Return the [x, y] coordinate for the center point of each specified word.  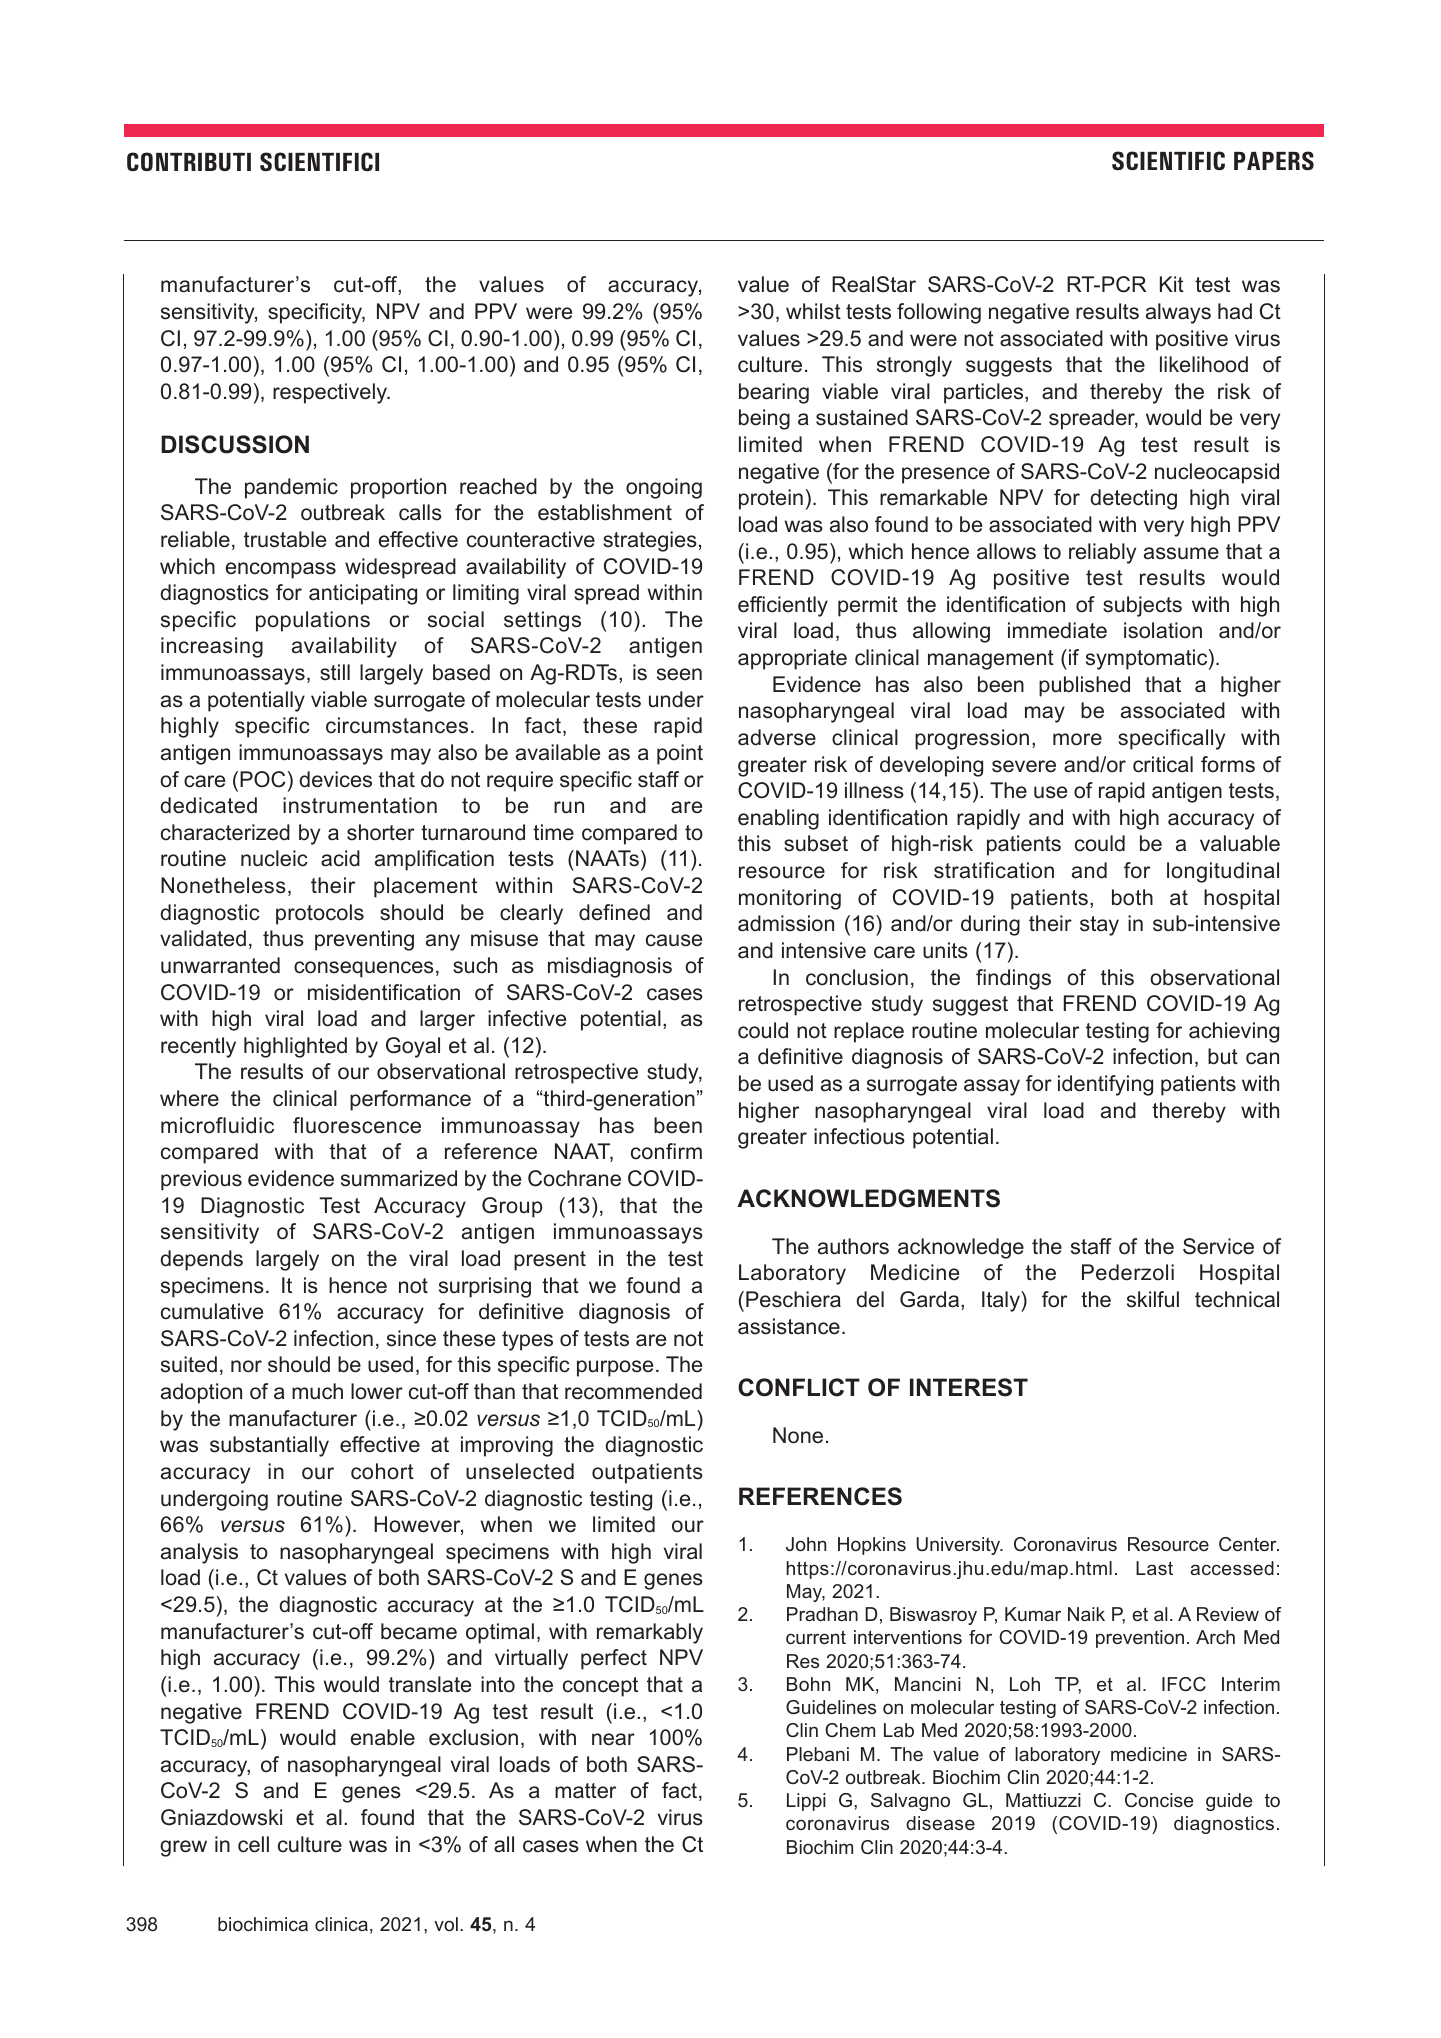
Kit [1172, 284]
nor [246, 1366]
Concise [1159, 1800]
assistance [789, 1326]
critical [1163, 764]
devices [335, 779]
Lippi [806, 1802]
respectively [331, 393]
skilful [1153, 1299]
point [680, 754]
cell [253, 1844]
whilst [813, 311]
